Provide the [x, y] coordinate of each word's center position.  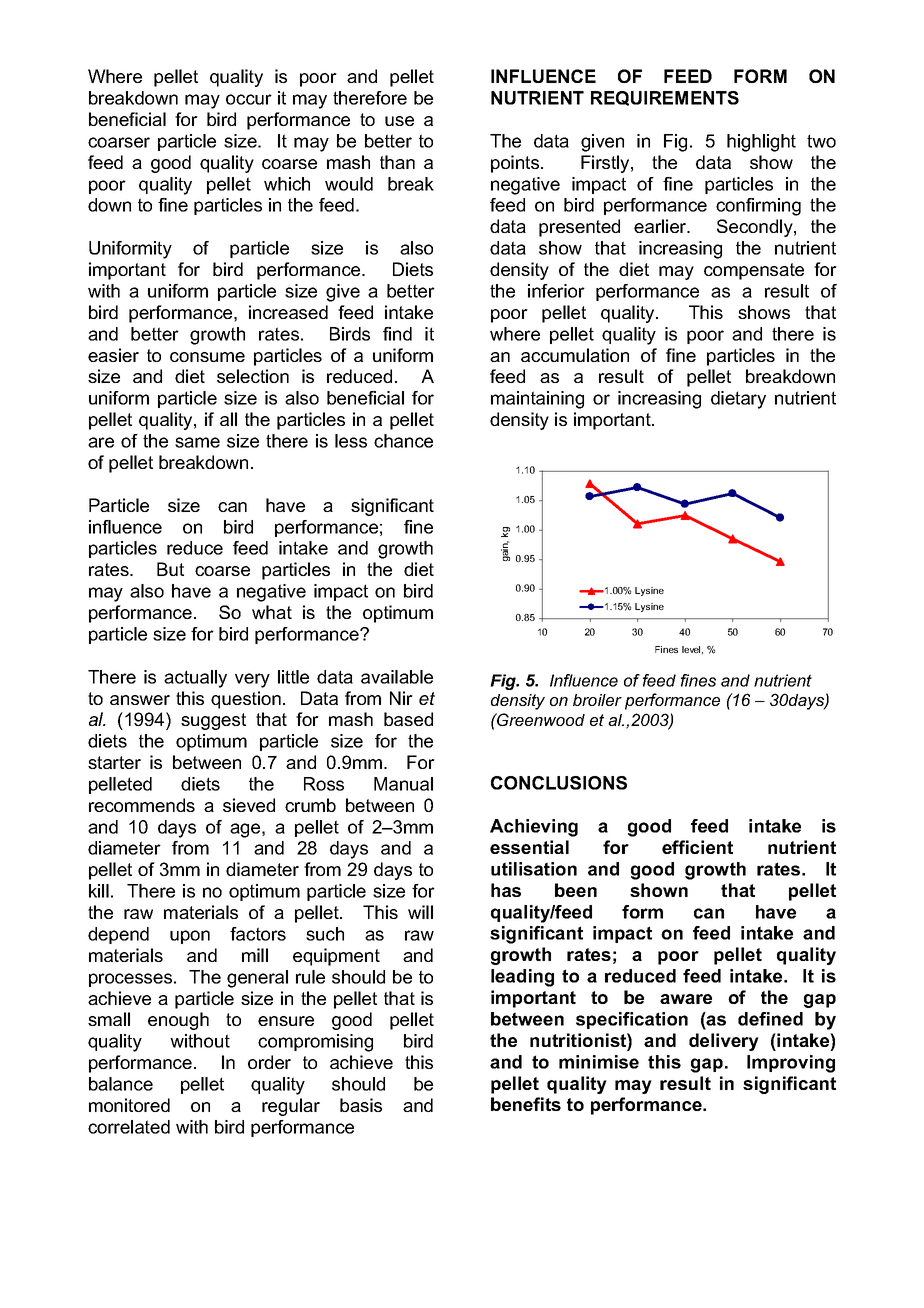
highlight [761, 143]
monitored [129, 1105]
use [399, 121]
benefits [526, 1104]
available [397, 677]
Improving [791, 1064]
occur [249, 99]
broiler [597, 700]
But [170, 569]
